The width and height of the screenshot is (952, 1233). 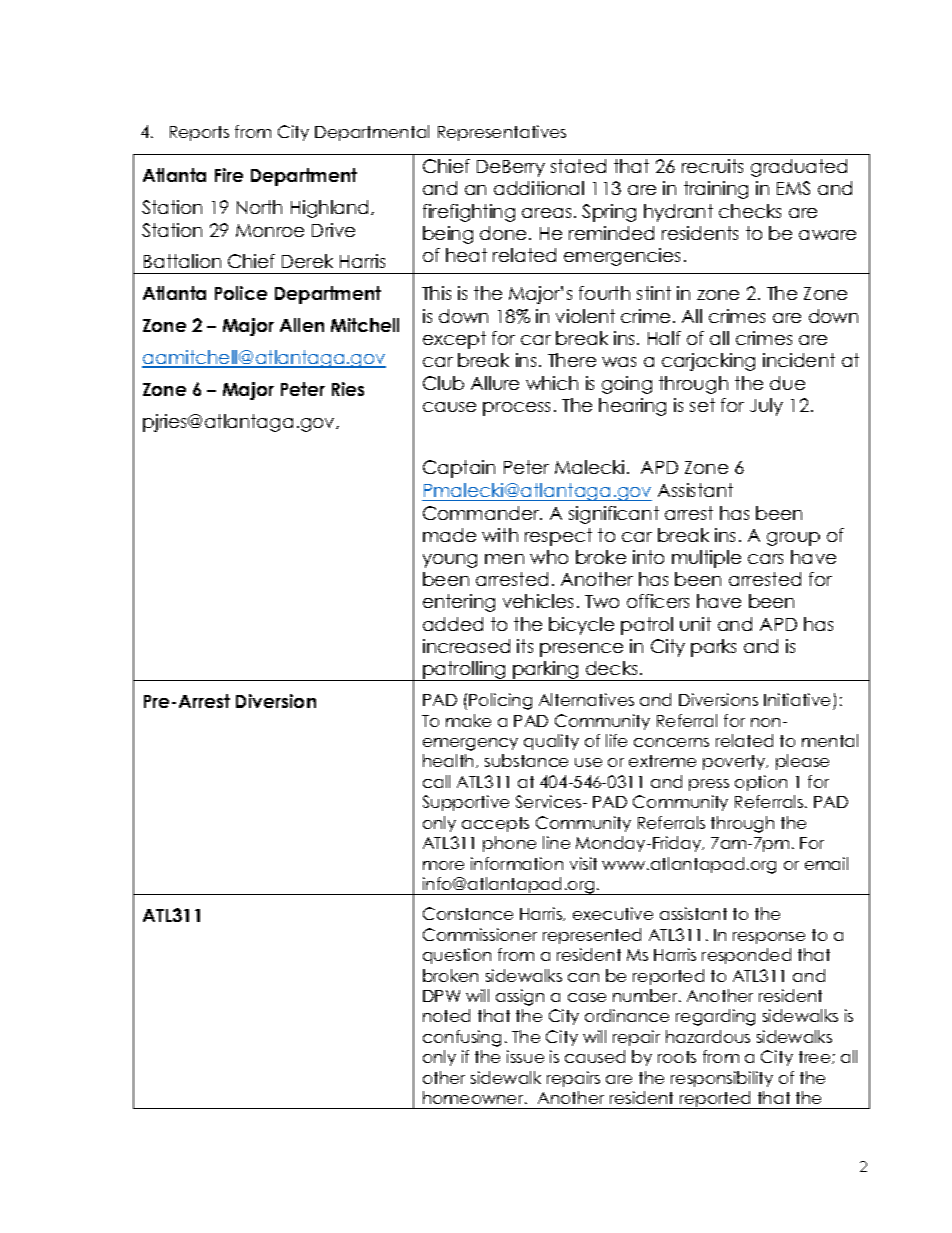 I want to click on July, so click(x=766, y=407).
